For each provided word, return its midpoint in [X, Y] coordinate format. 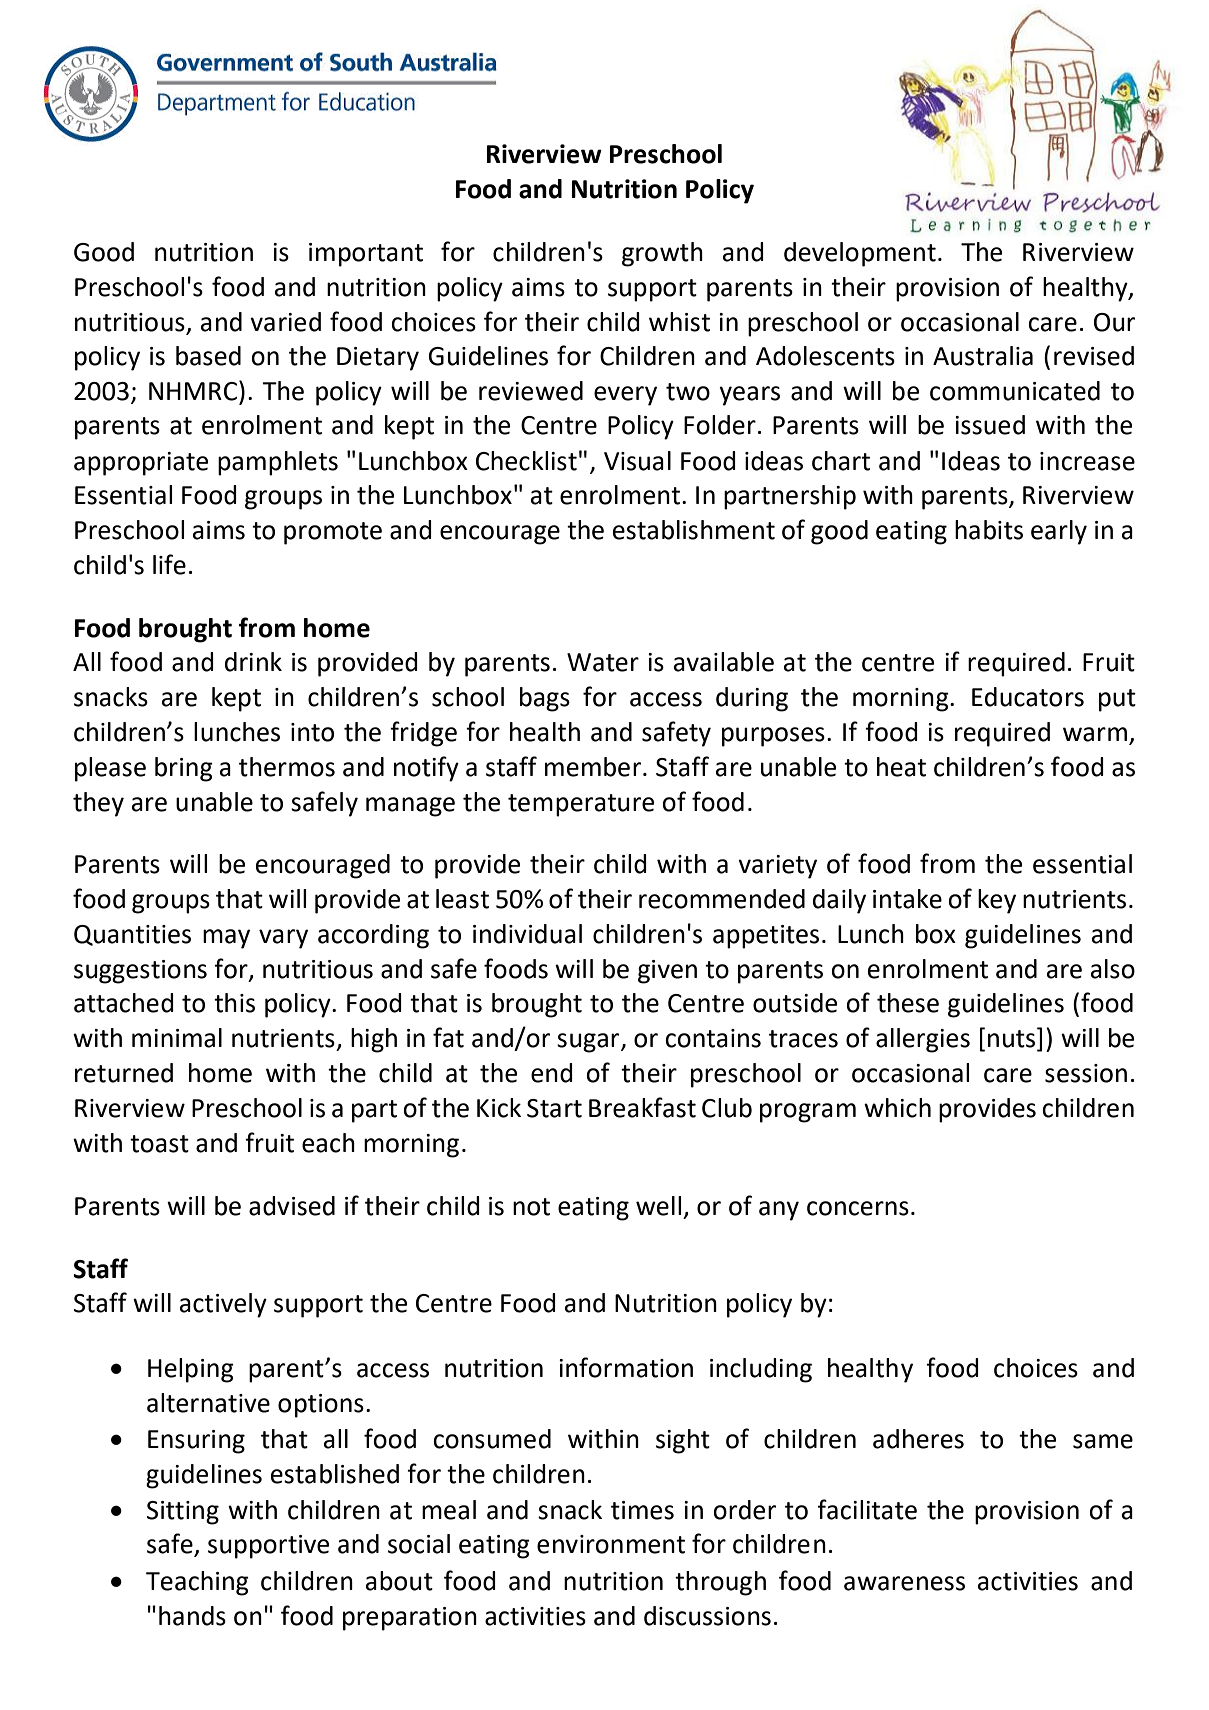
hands [192, 1616]
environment [611, 1544]
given [667, 972]
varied [285, 322]
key [997, 901]
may [226, 939]
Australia [983, 356]
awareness [904, 1583]
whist [679, 322]
